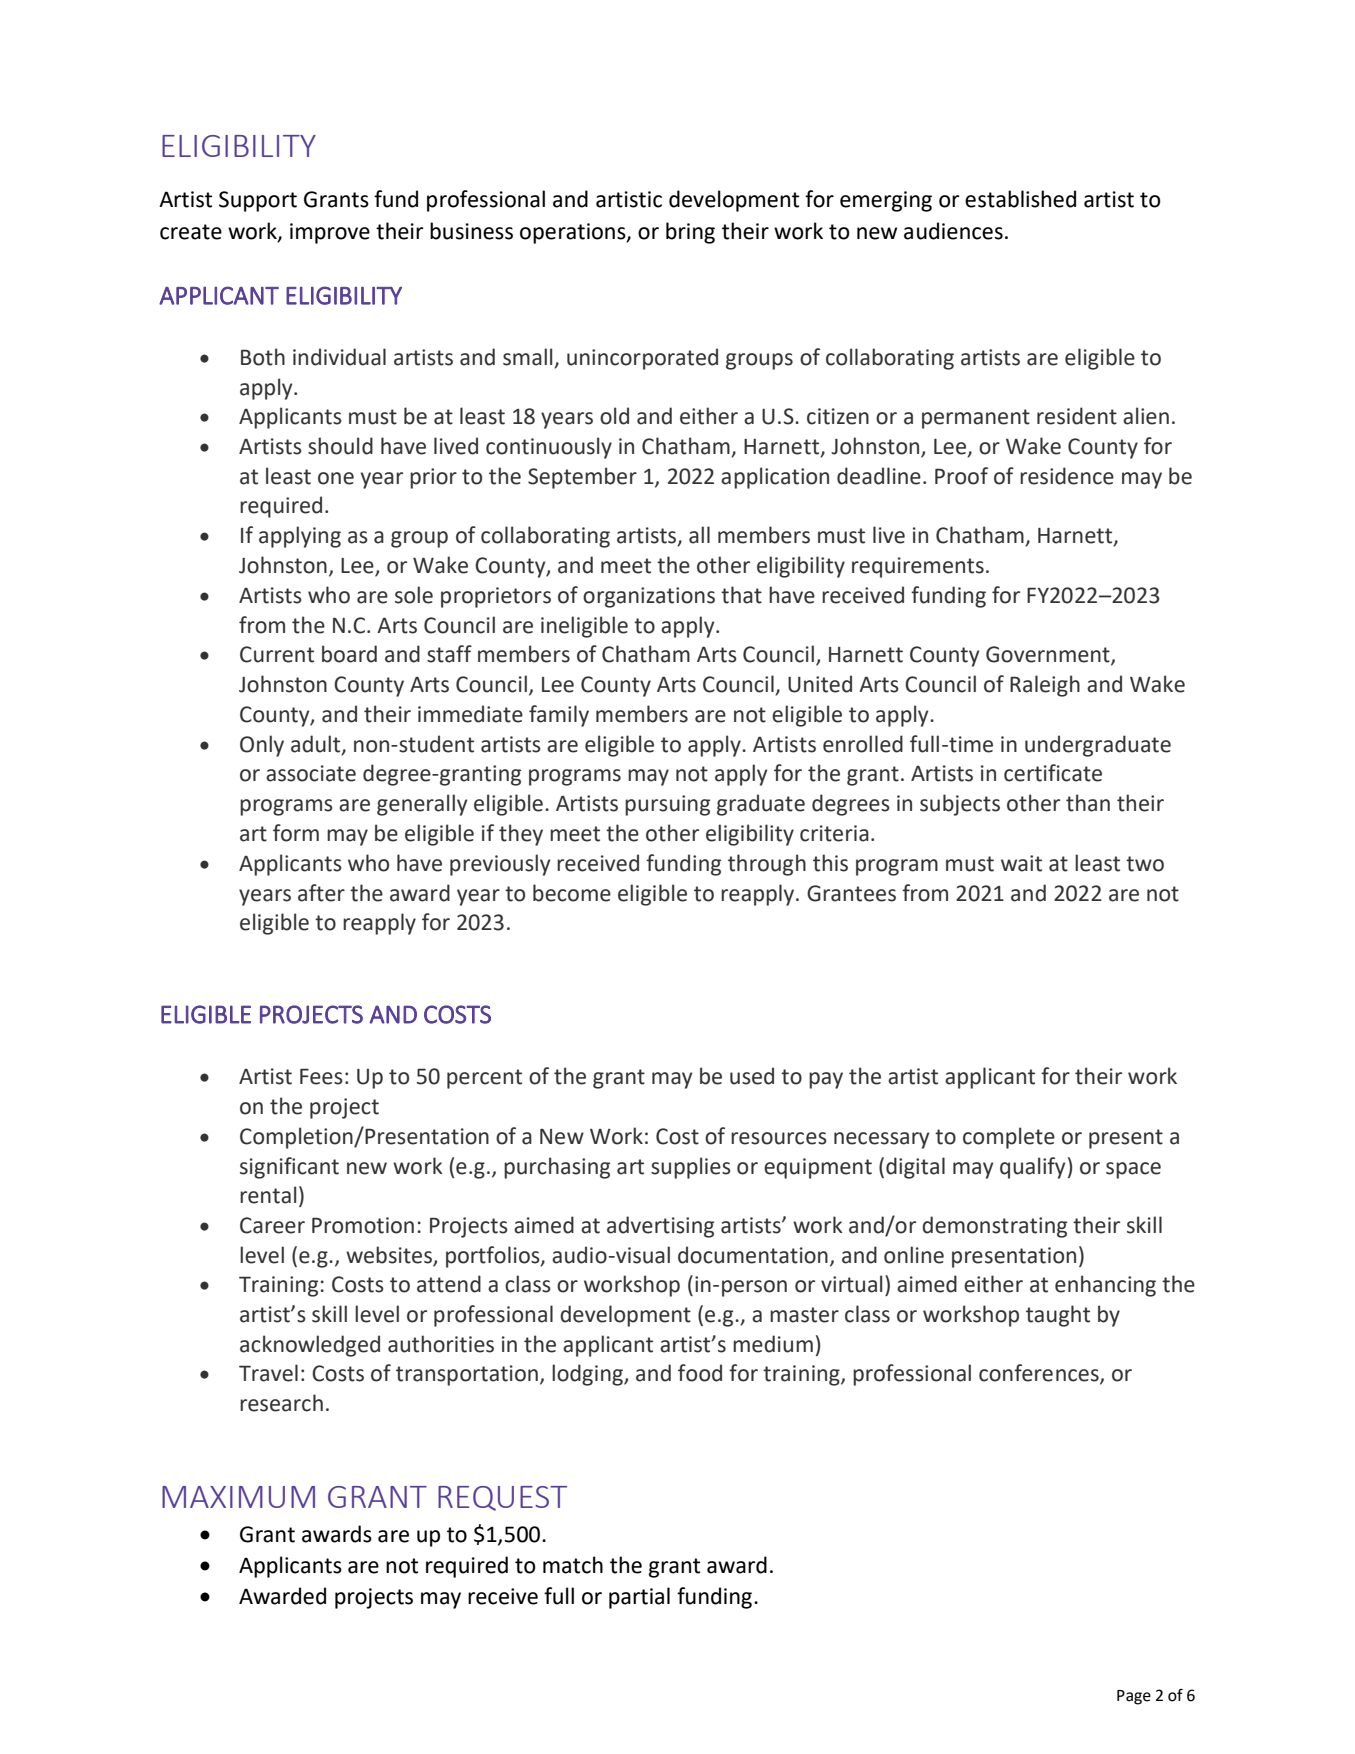 The height and width of the document is (1754, 1355). I want to click on wait, so click(1021, 863).
